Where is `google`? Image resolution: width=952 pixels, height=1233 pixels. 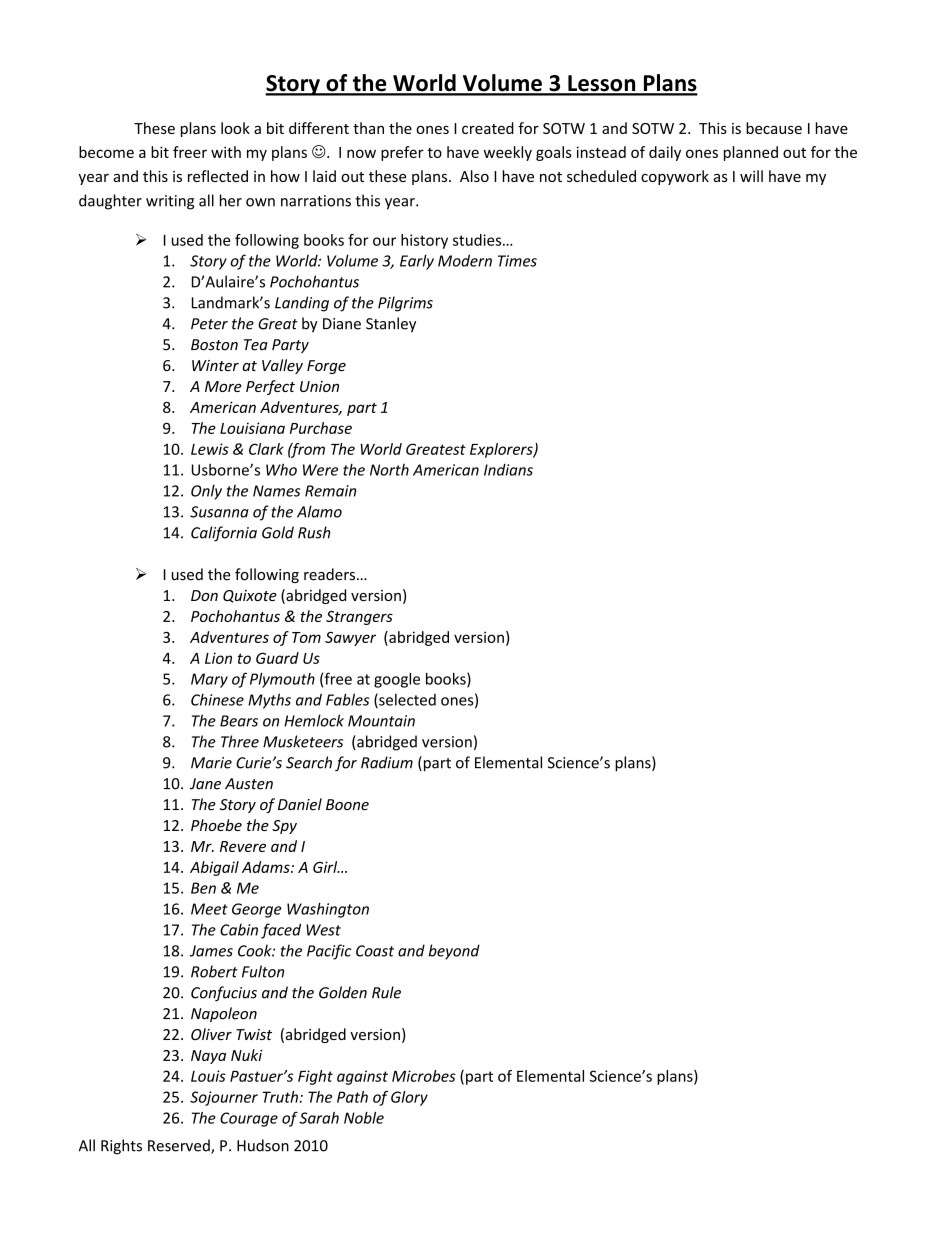 google is located at coordinates (397, 680).
